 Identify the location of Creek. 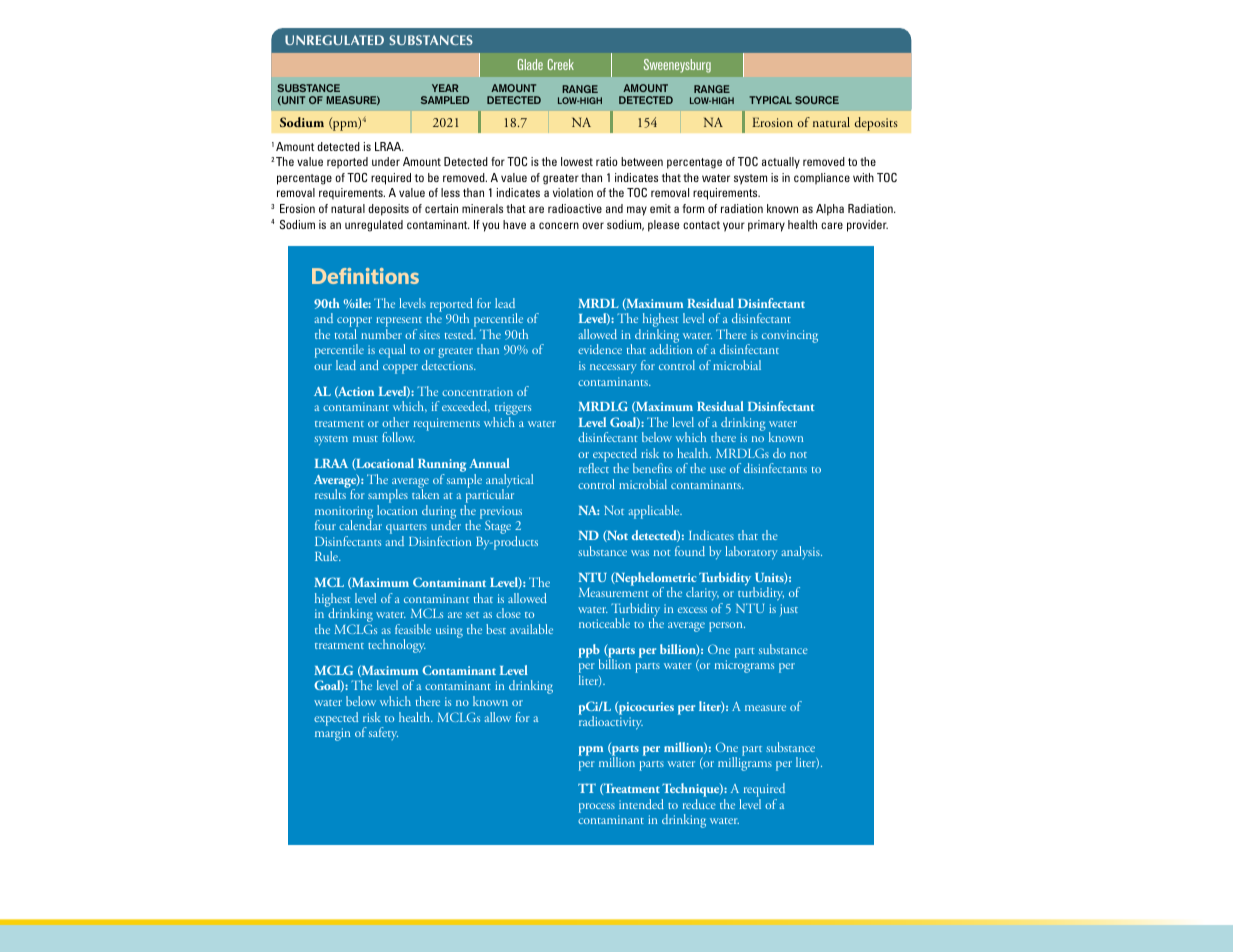
(561, 64).
